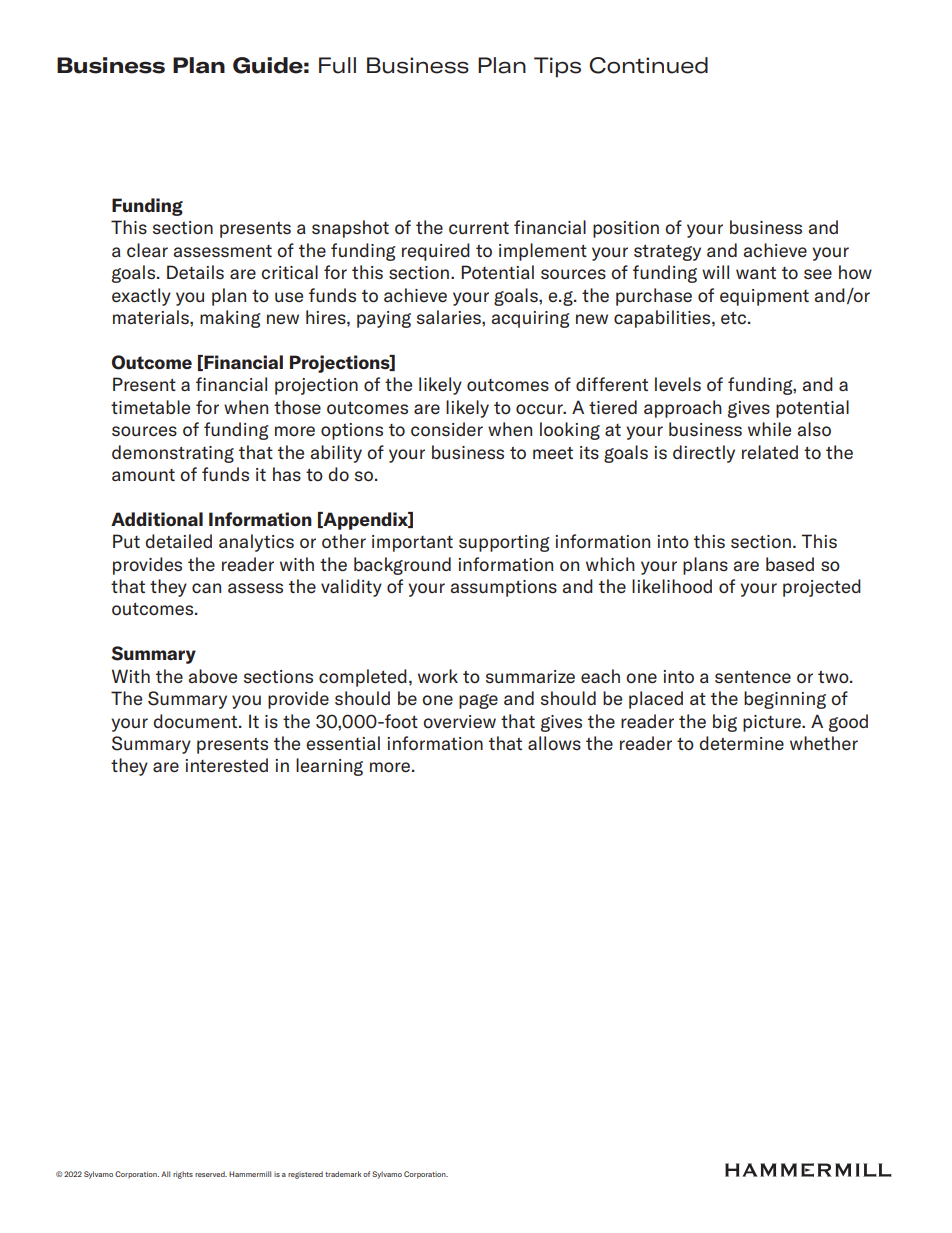 The width and height of the document is (952, 1233). I want to click on Continued, so click(648, 65).
